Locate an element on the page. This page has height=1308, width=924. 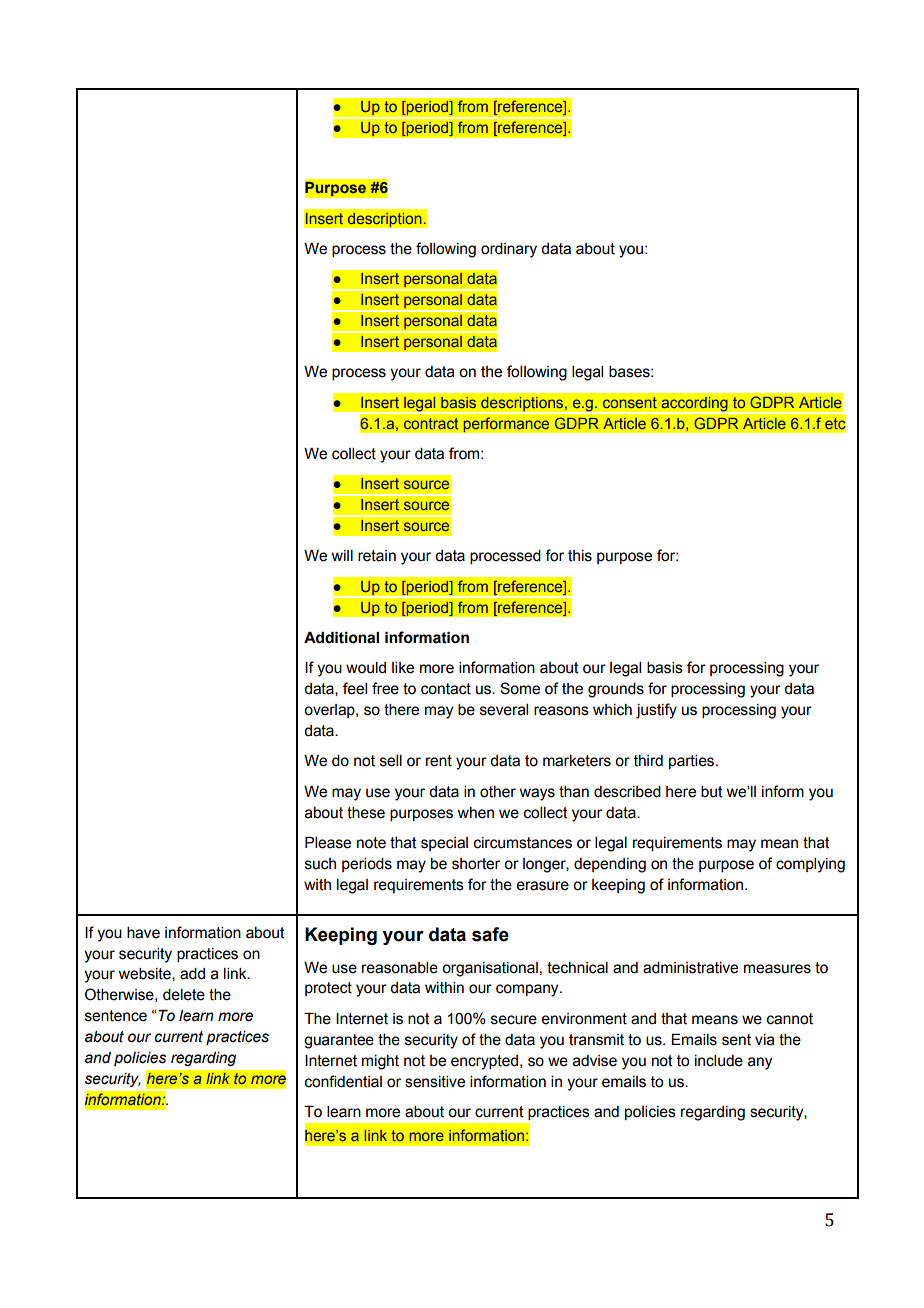
this is located at coordinates (580, 556).
